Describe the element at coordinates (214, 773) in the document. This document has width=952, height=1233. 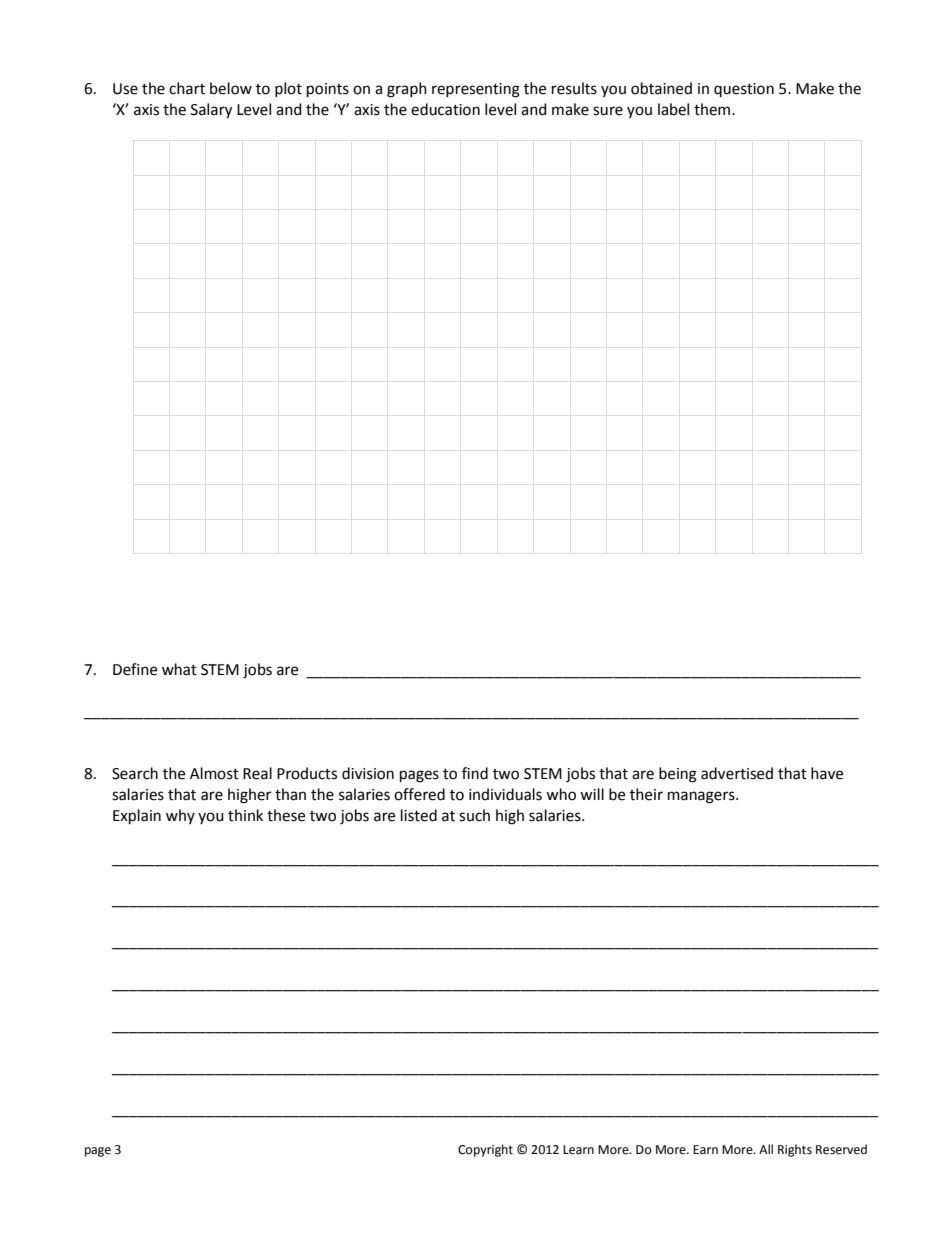
I see `Almost` at that location.
